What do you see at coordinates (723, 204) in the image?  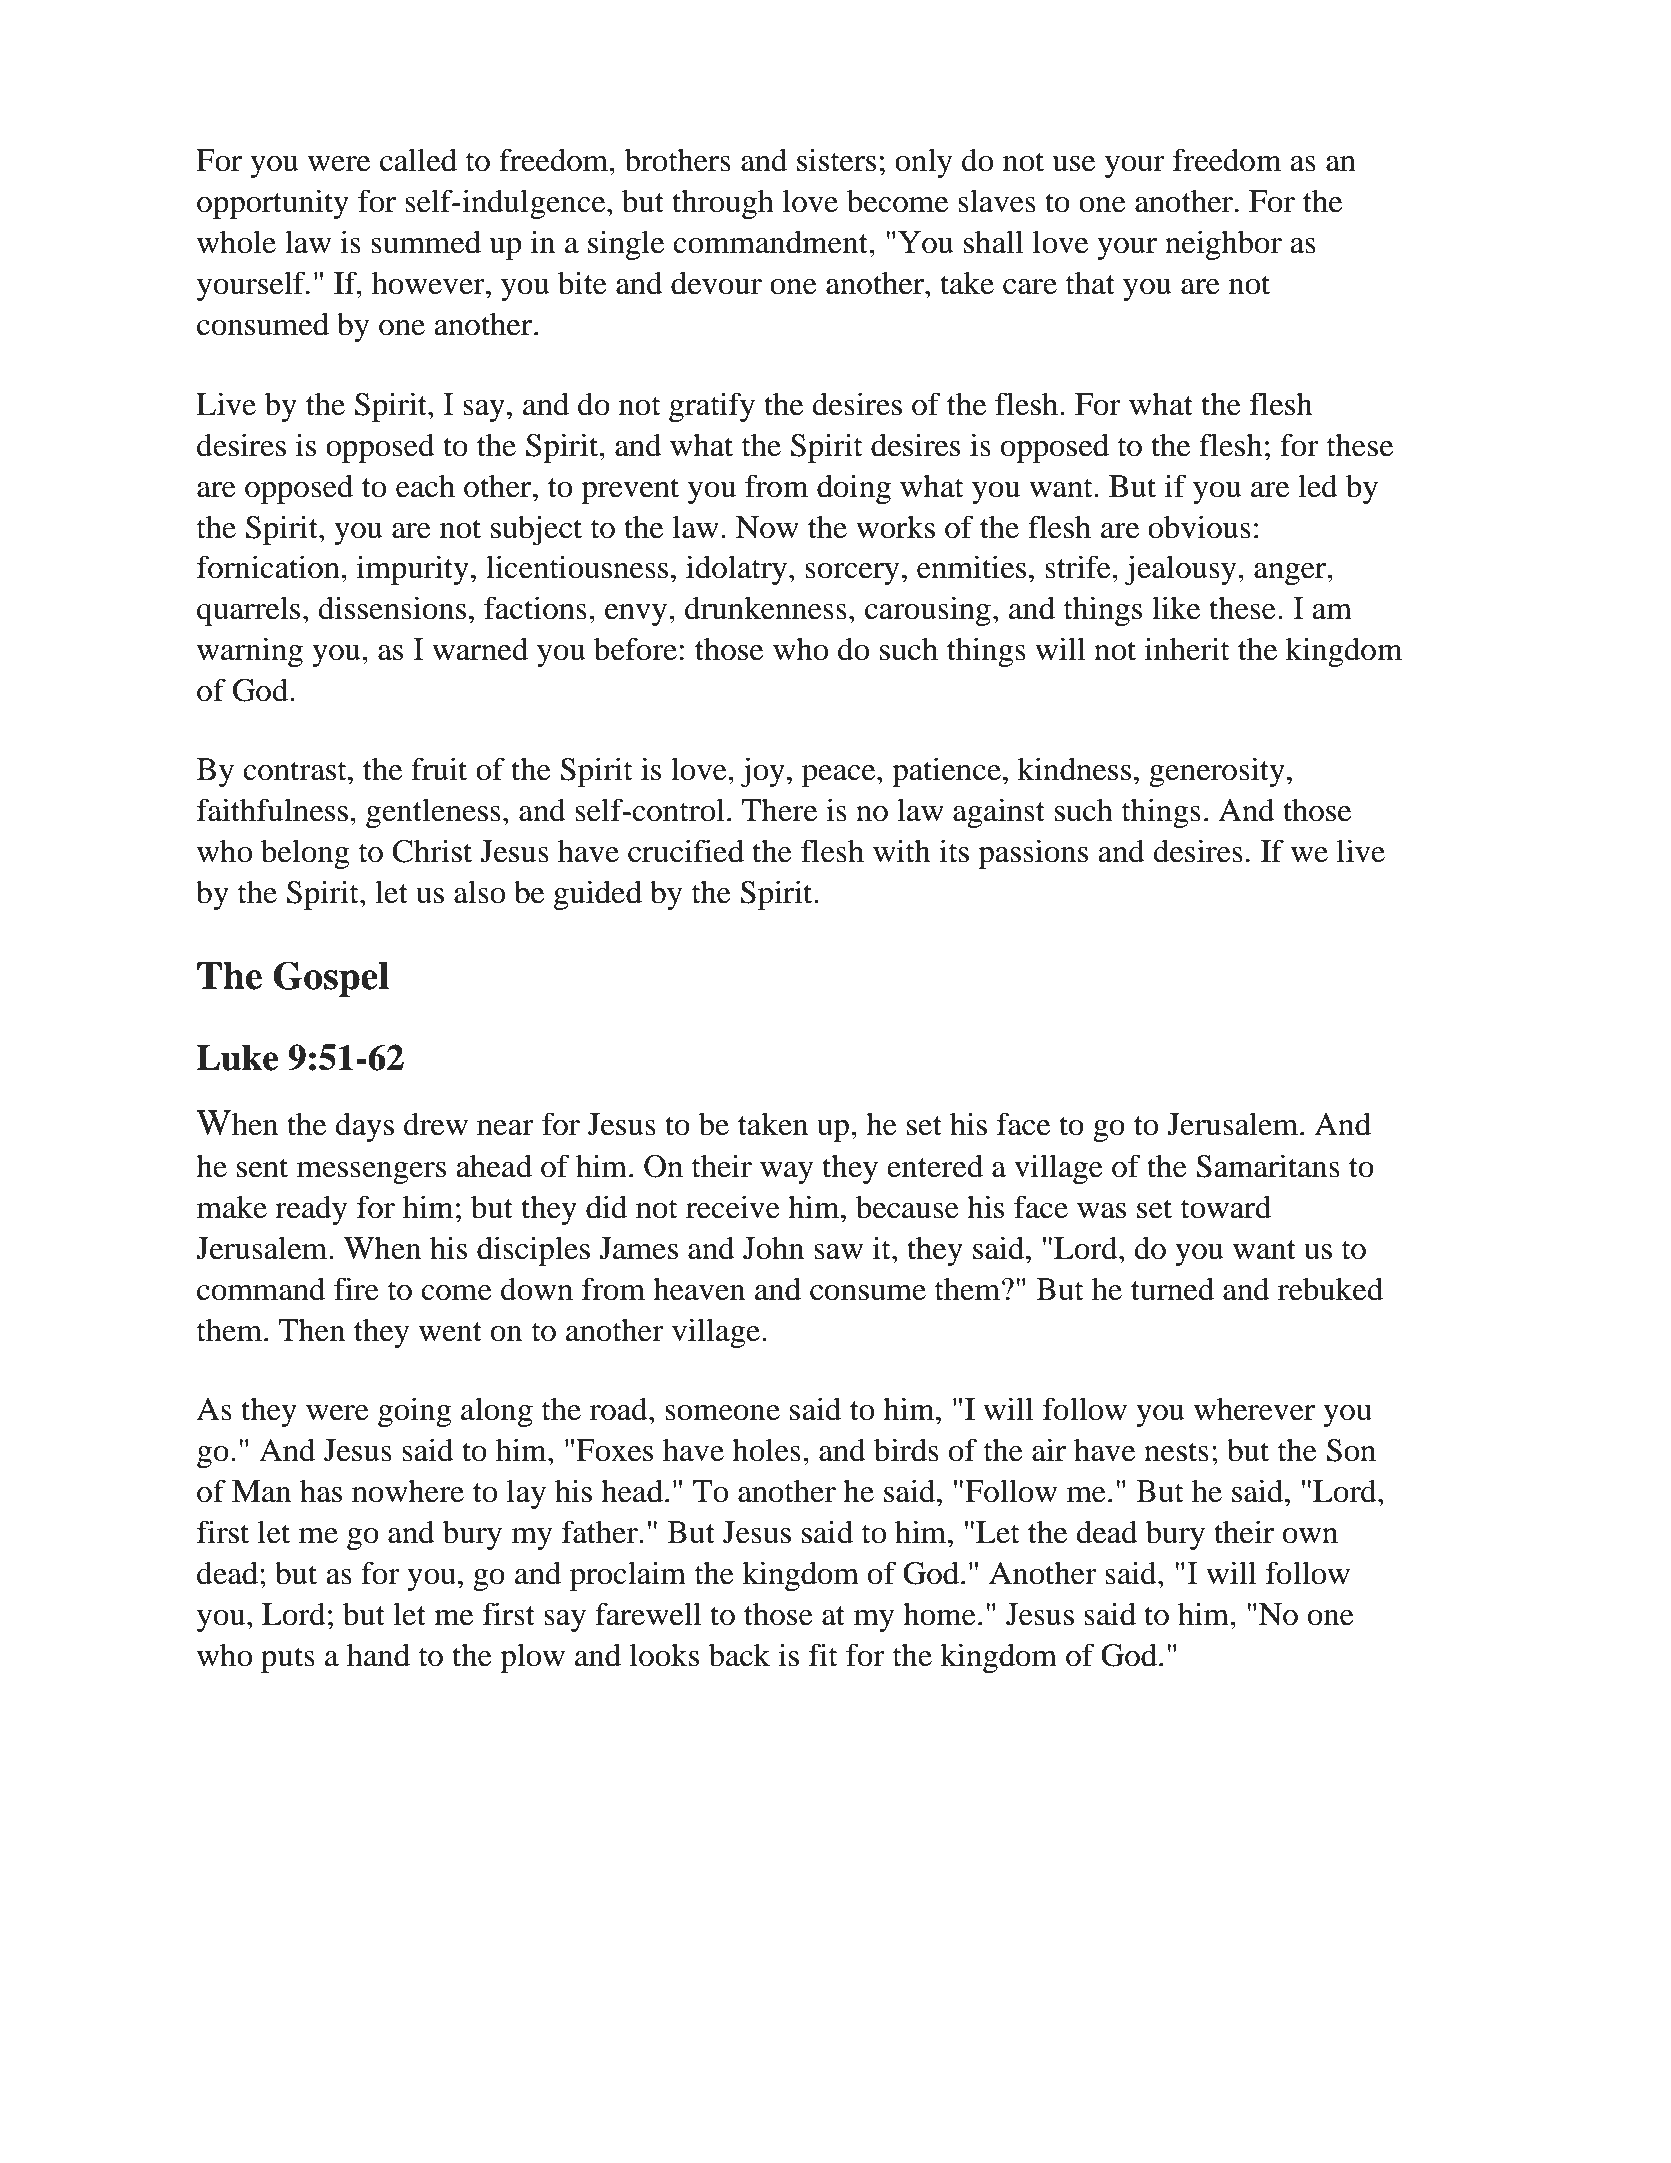 I see `through` at bounding box center [723, 204].
